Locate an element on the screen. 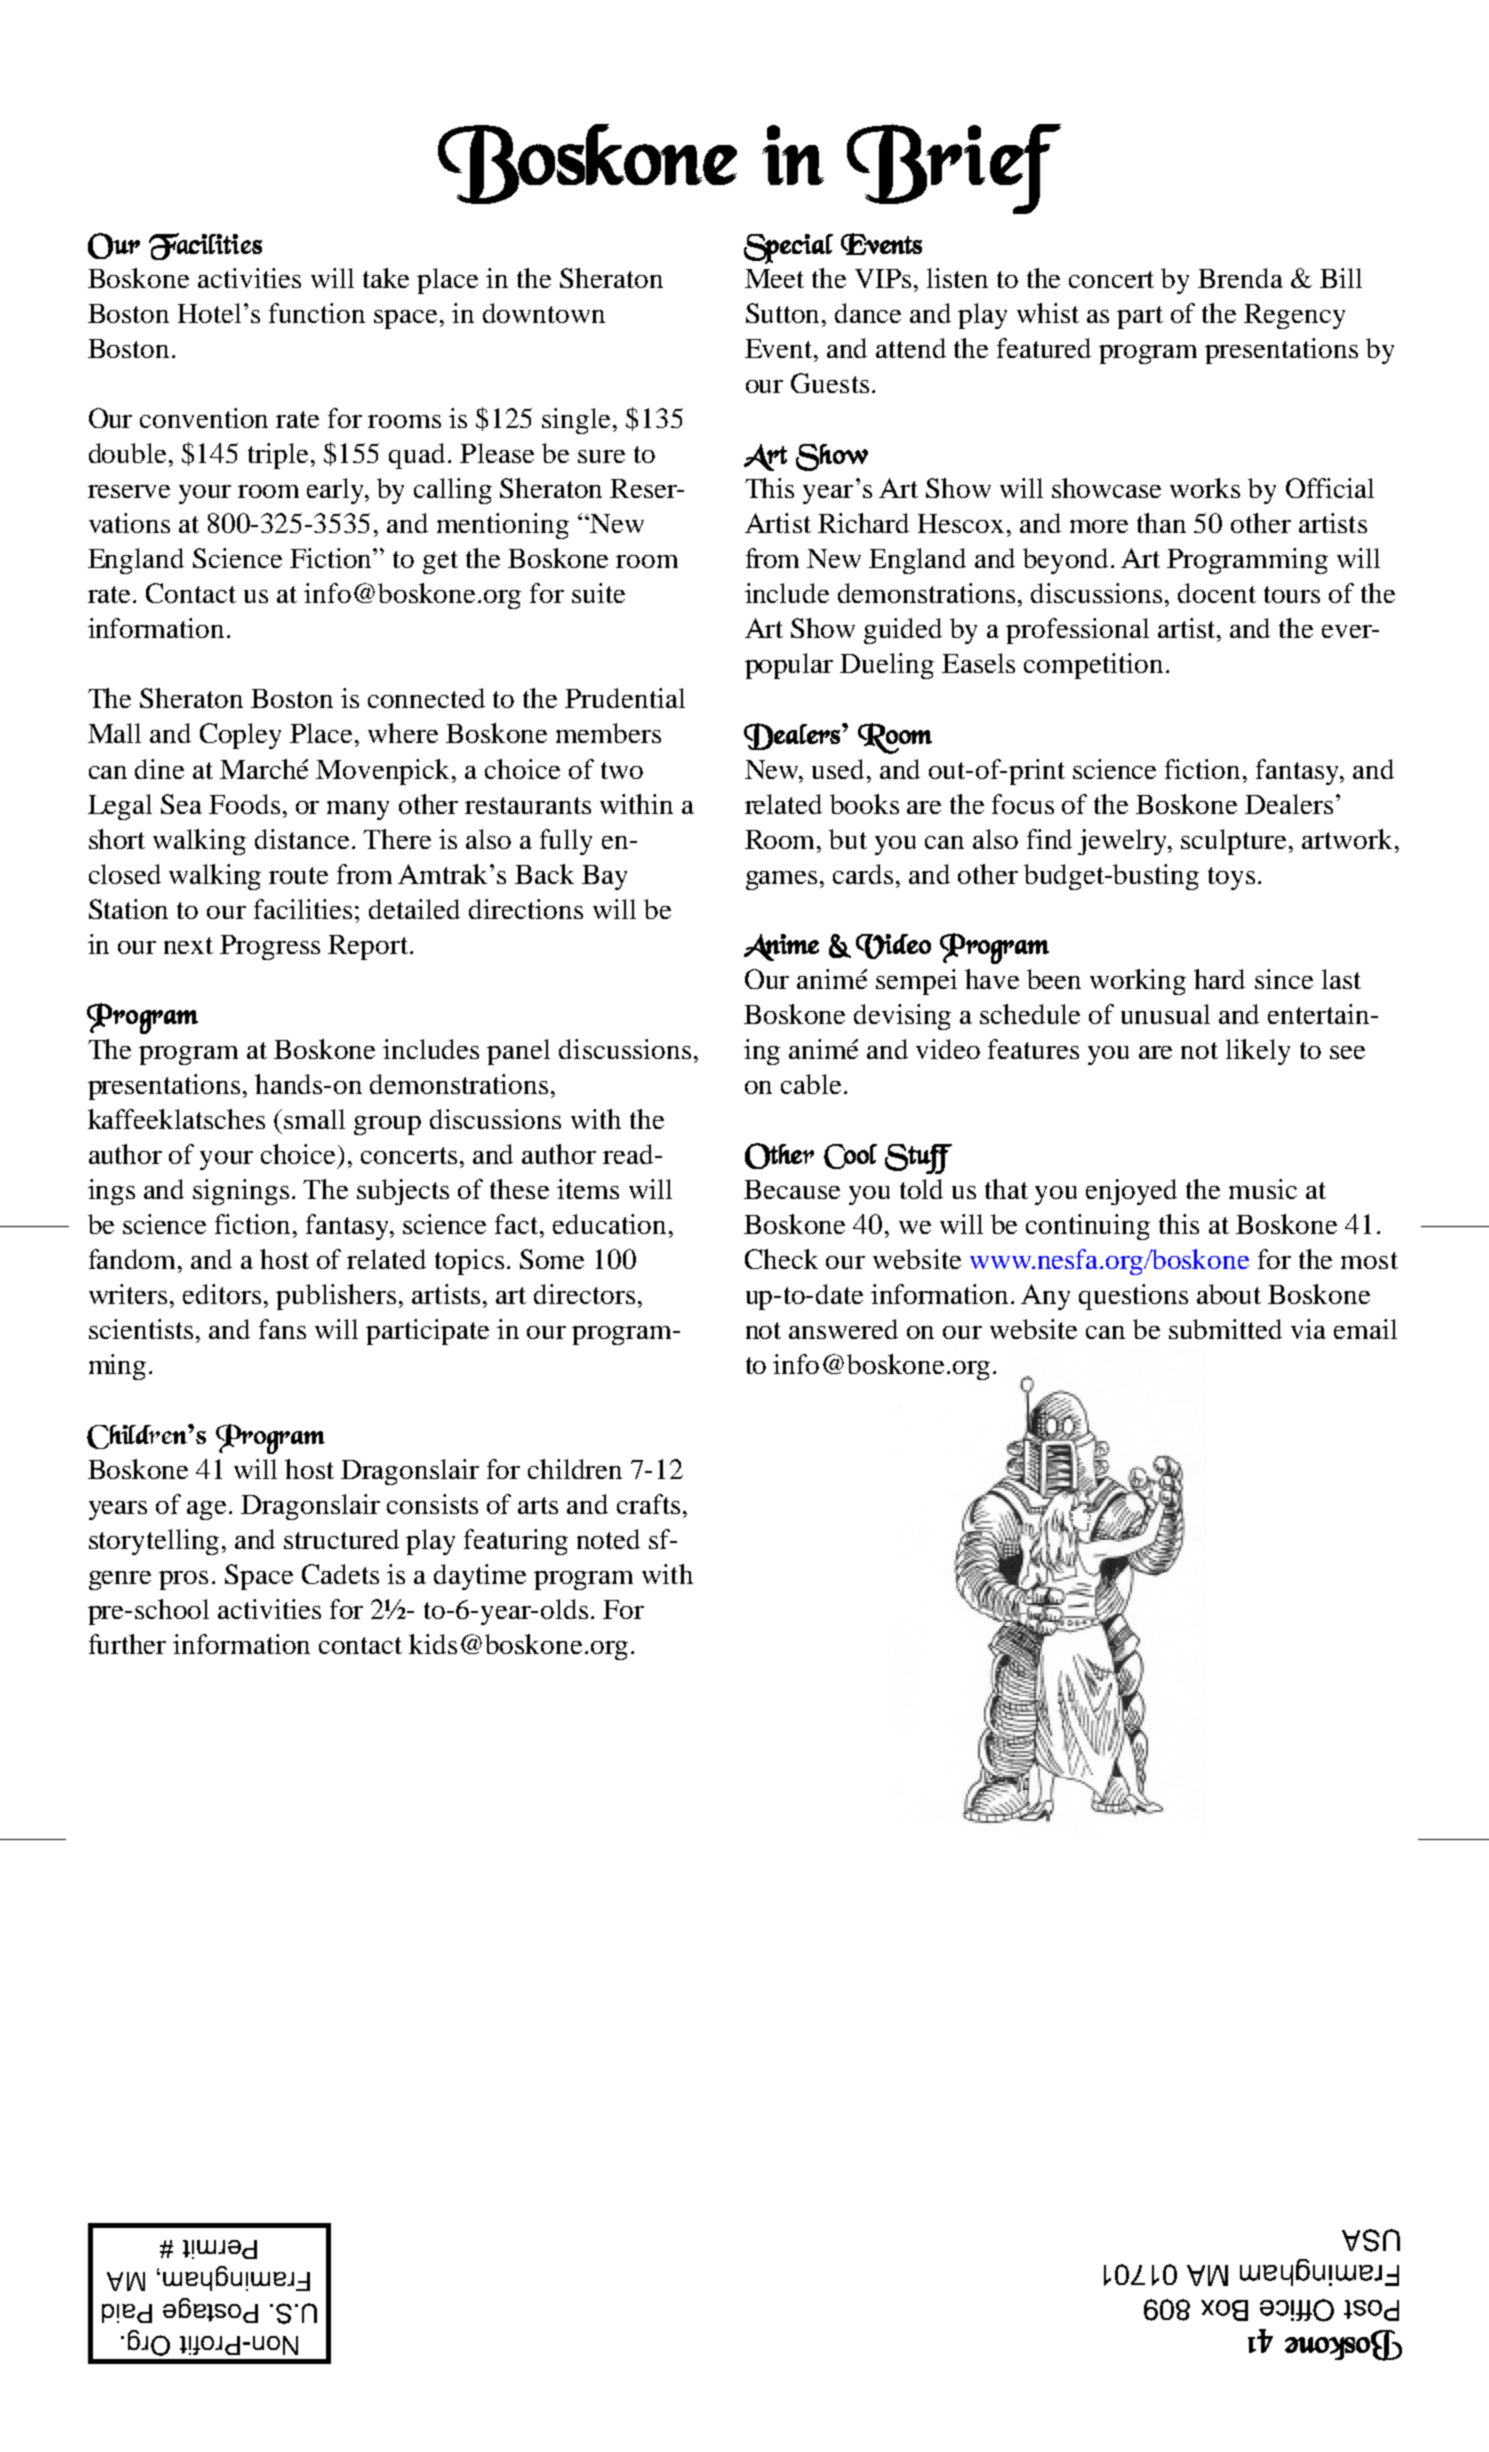  about is located at coordinates (1229, 1294).
